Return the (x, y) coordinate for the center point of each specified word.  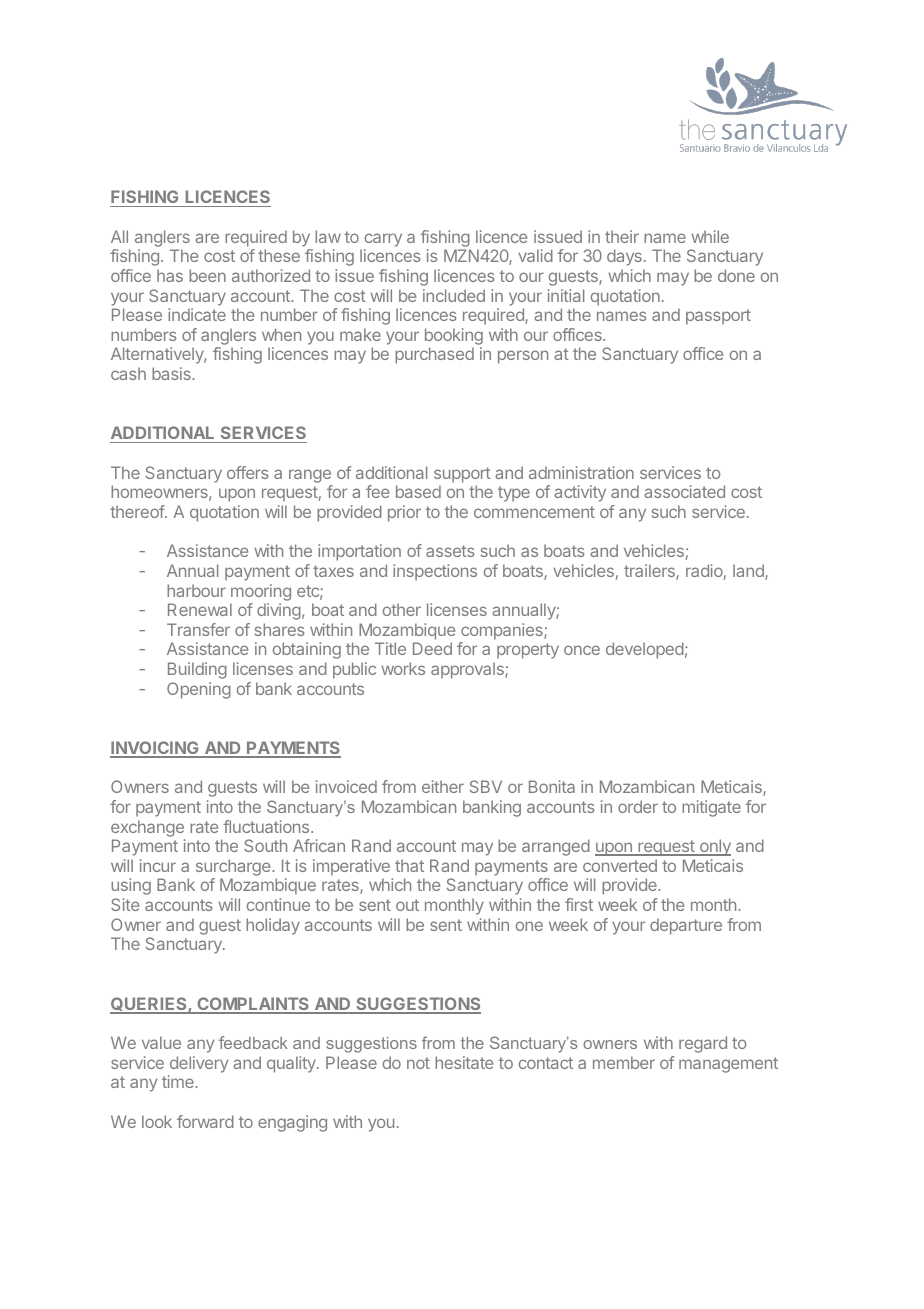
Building (197, 670)
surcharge (234, 869)
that (409, 865)
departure (686, 926)
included (454, 295)
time (179, 1081)
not (418, 1063)
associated (684, 491)
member (624, 1062)
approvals (468, 670)
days (624, 257)
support (462, 475)
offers (247, 472)
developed (645, 650)
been (207, 275)
